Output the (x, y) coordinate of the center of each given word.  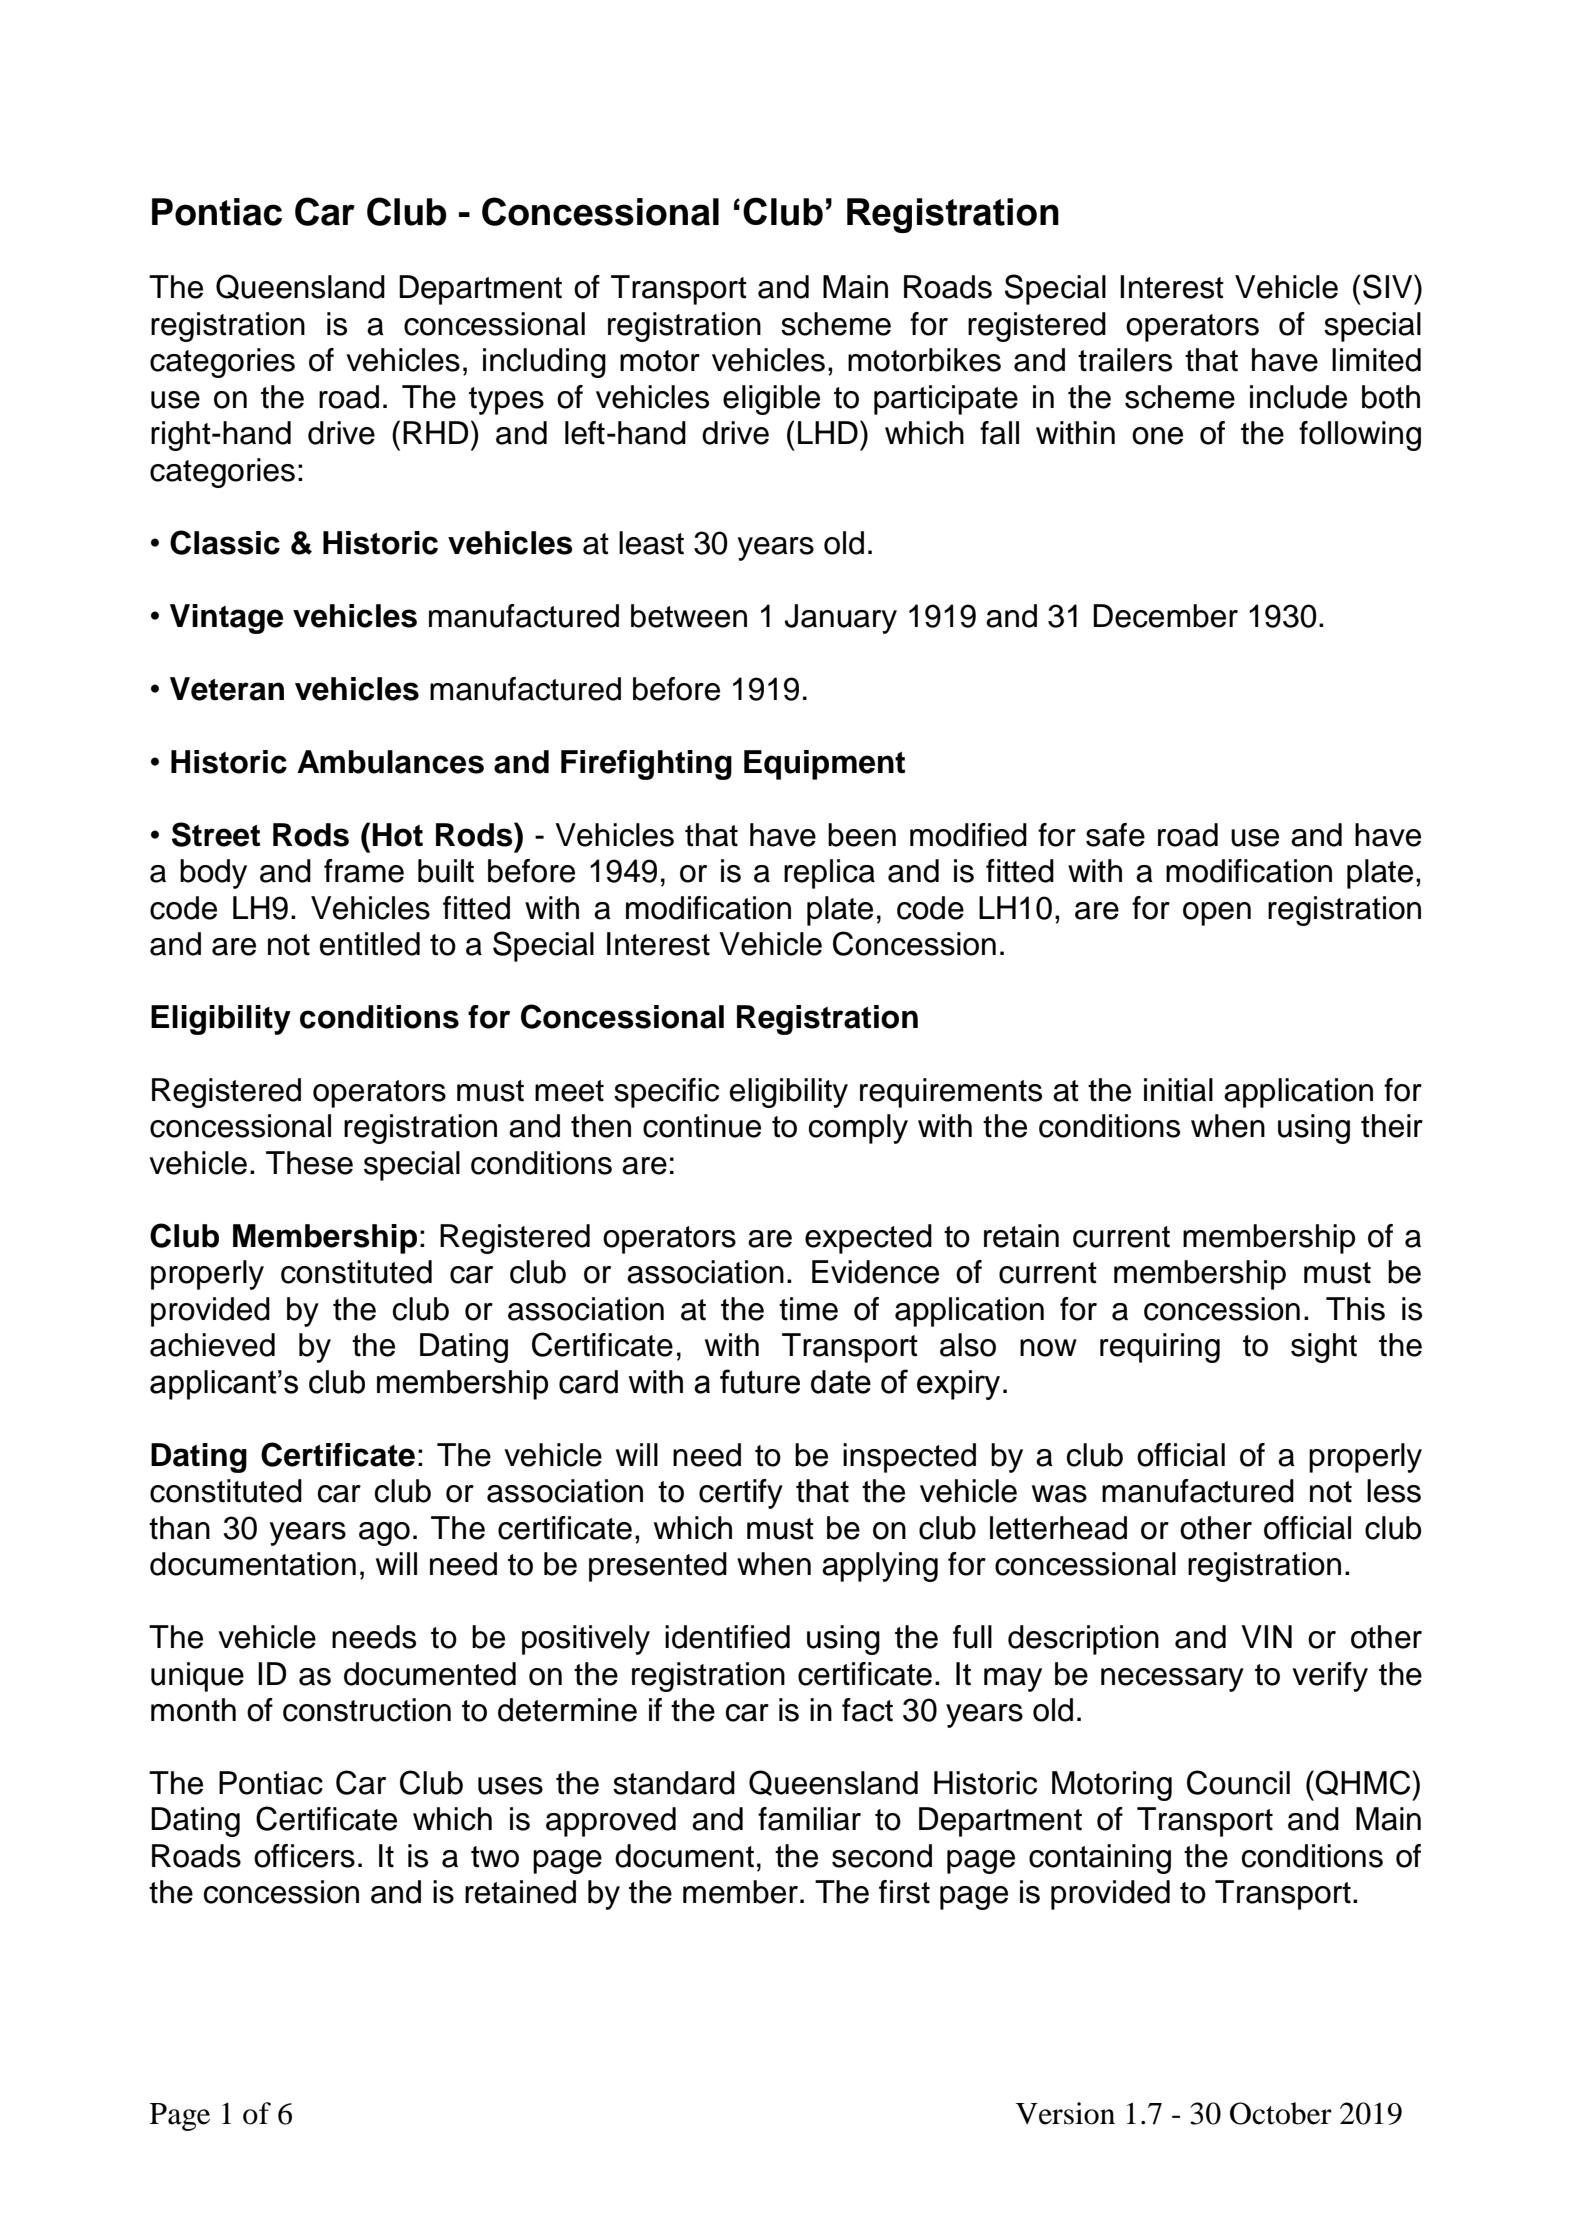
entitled (370, 944)
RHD (435, 432)
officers (304, 1856)
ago (384, 1534)
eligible (771, 400)
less (1394, 1491)
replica (829, 874)
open (1217, 914)
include (1298, 397)
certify (741, 1494)
